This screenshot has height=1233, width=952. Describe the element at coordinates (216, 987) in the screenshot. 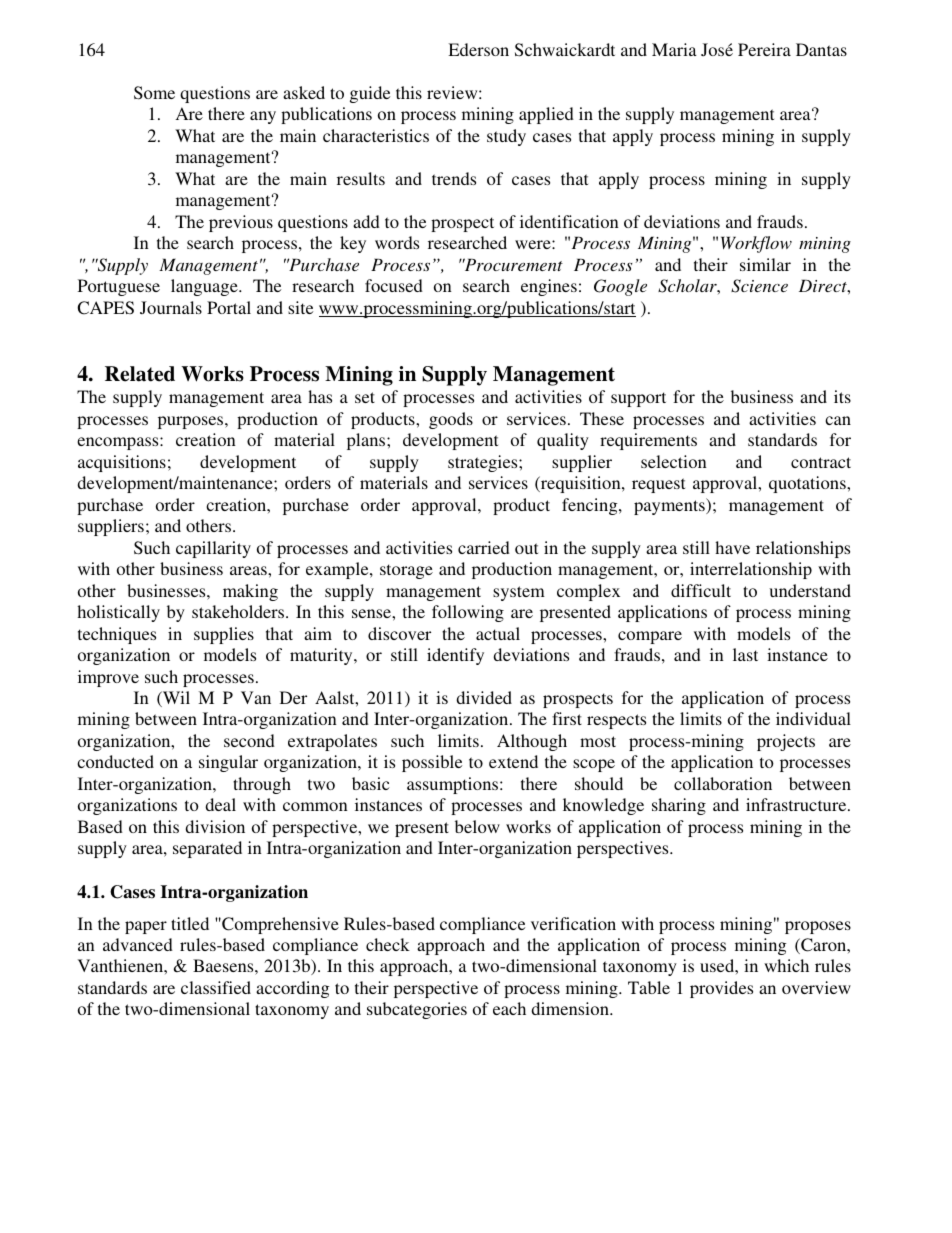

I see `classified` at that location.
